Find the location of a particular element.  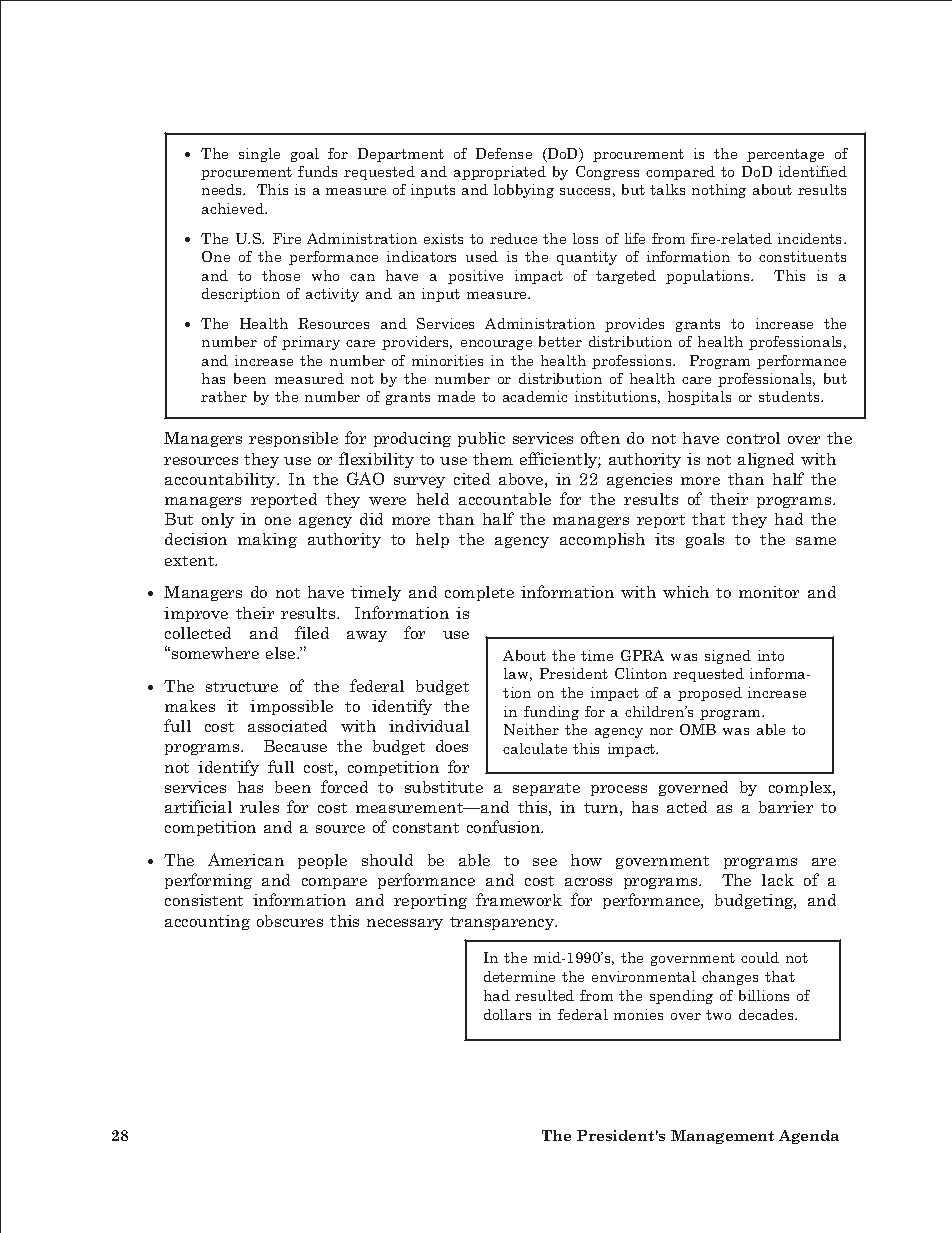

single is located at coordinates (259, 155).
